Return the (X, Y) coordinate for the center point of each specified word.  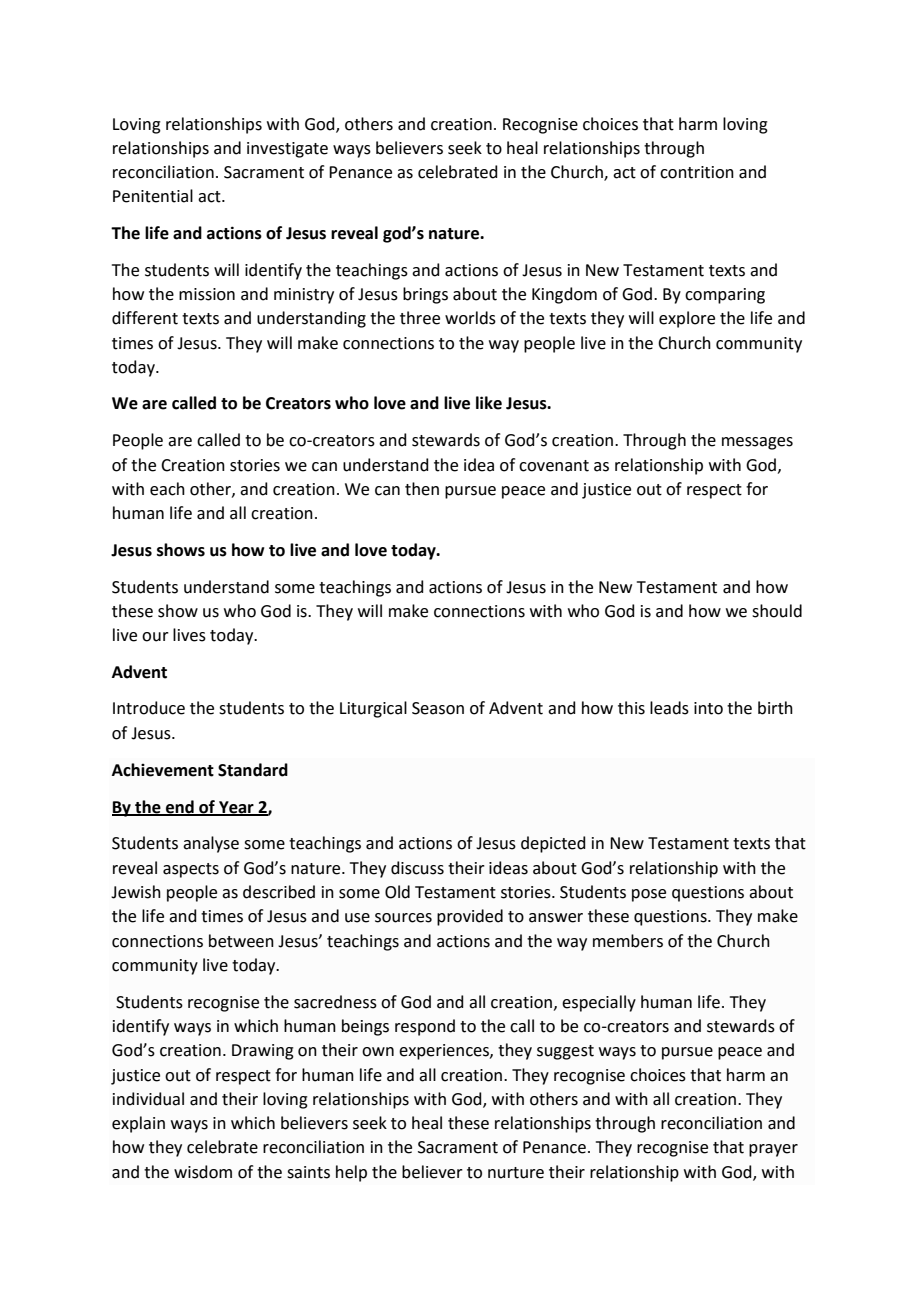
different (145, 318)
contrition (697, 172)
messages (757, 443)
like (489, 403)
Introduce (149, 708)
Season (438, 708)
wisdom (203, 1172)
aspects (191, 870)
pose (649, 895)
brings (425, 295)
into (708, 708)
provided (470, 917)
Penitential (153, 196)
